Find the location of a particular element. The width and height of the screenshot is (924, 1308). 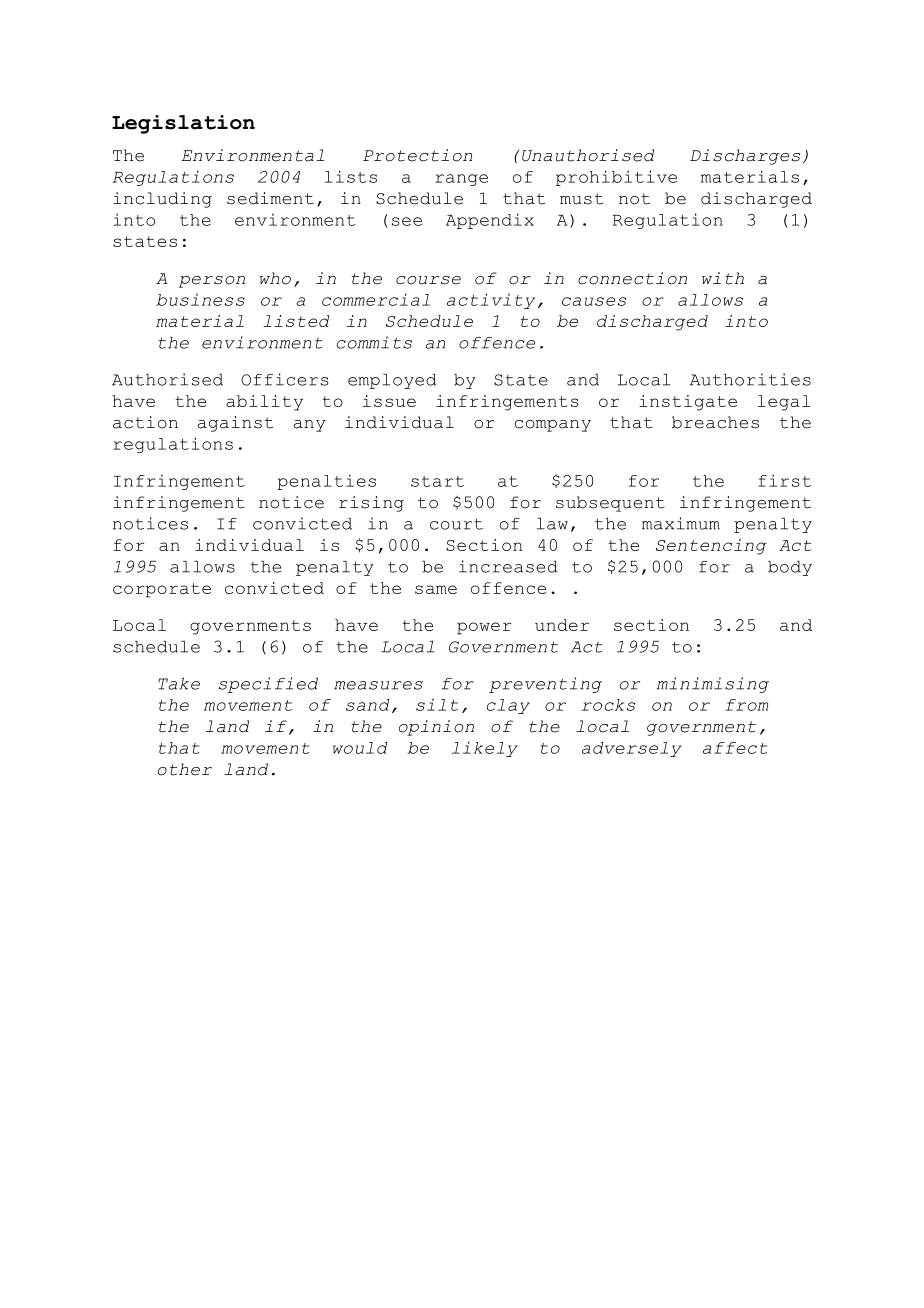

activity is located at coordinates (491, 301).
